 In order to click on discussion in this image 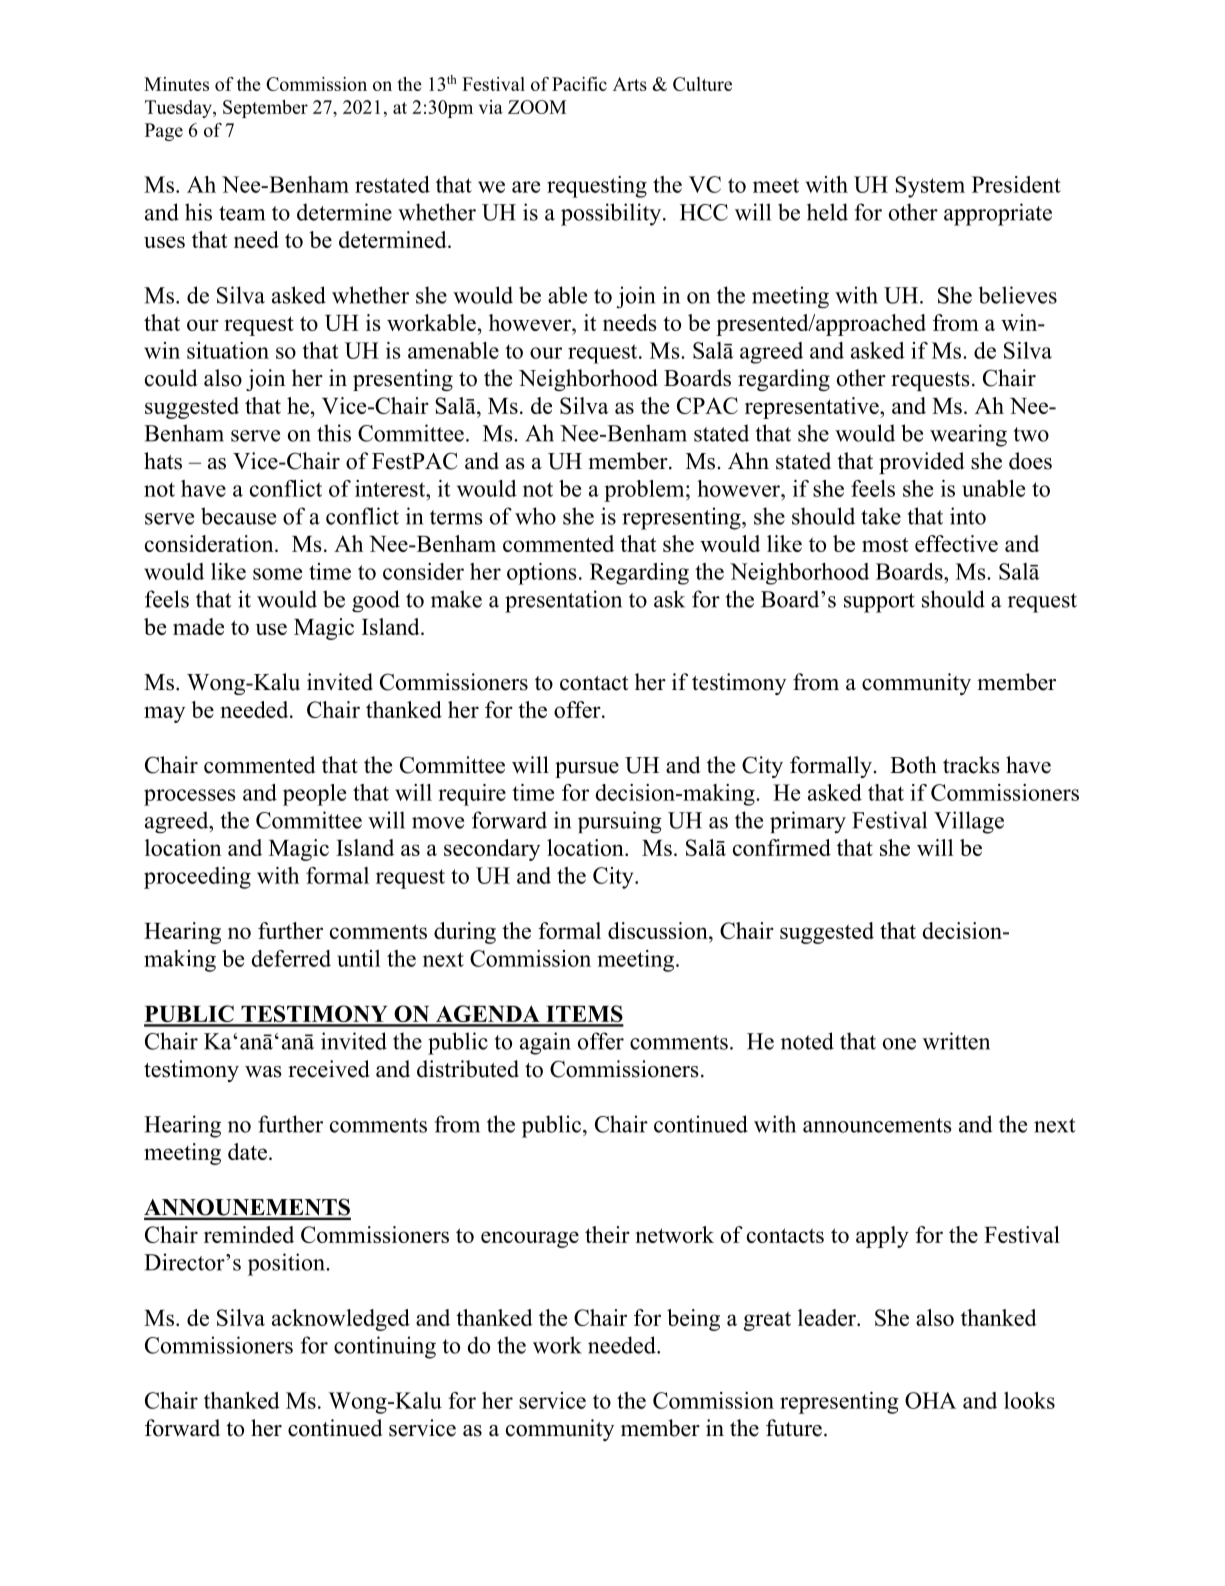, I will do `click(659, 930)`.
